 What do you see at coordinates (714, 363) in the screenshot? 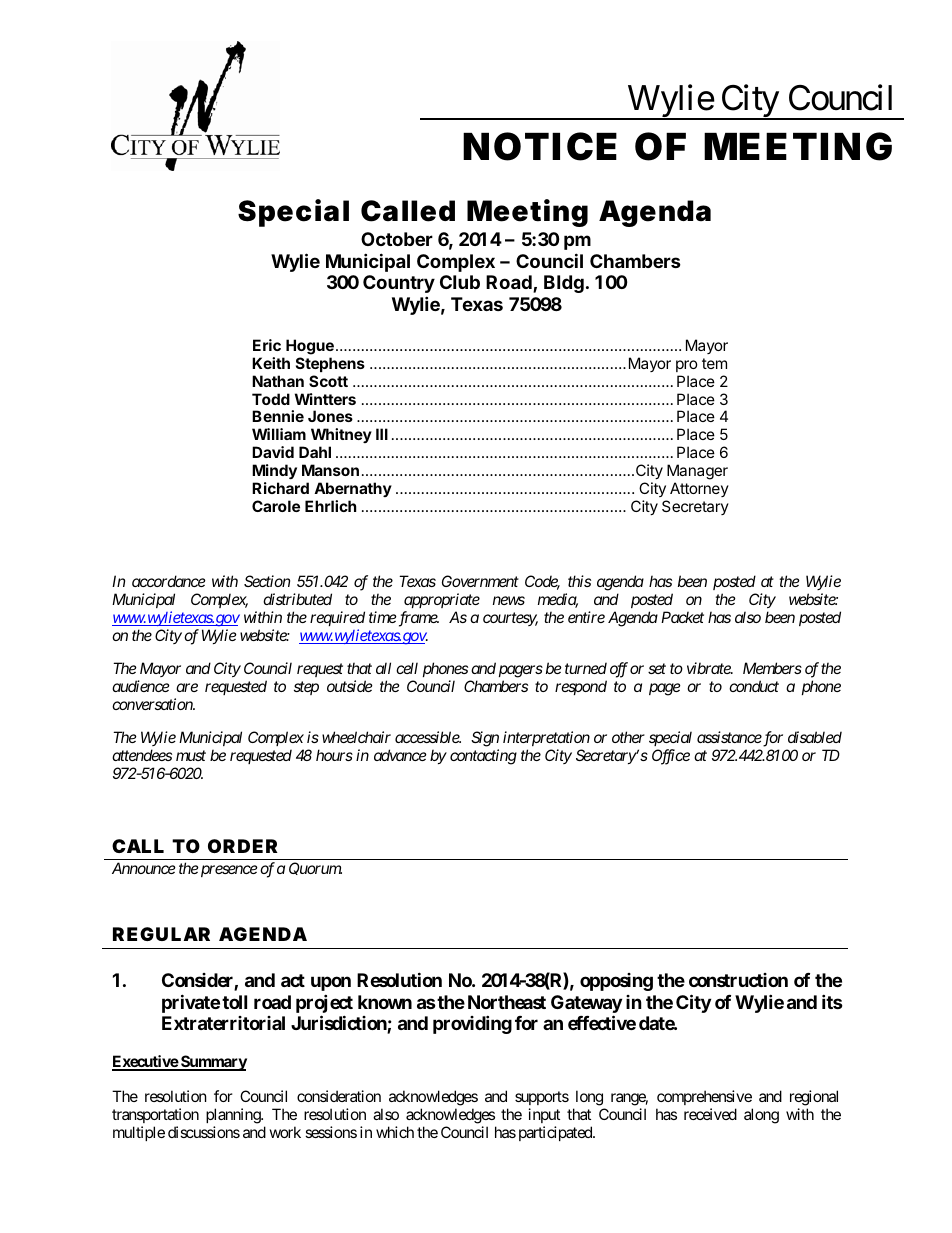
I see `tem` at bounding box center [714, 363].
